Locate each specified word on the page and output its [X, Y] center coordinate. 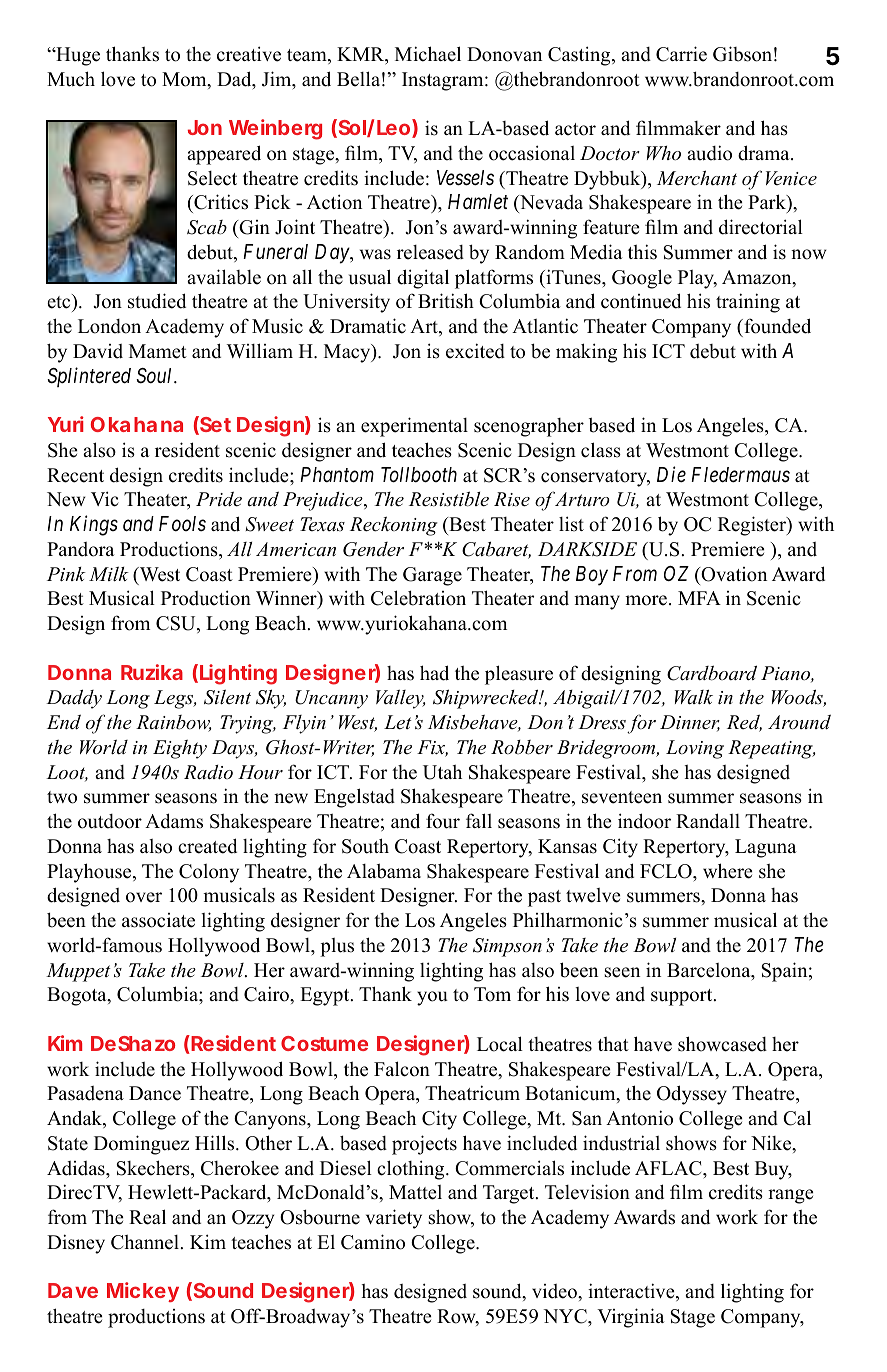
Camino [373, 1242]
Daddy [74, 699]
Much [71, 79]
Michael [428, 54]
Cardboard [712, 673]
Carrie [681, 54]
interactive [632, 1292]
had [434, 673]
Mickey [143, 1292]
